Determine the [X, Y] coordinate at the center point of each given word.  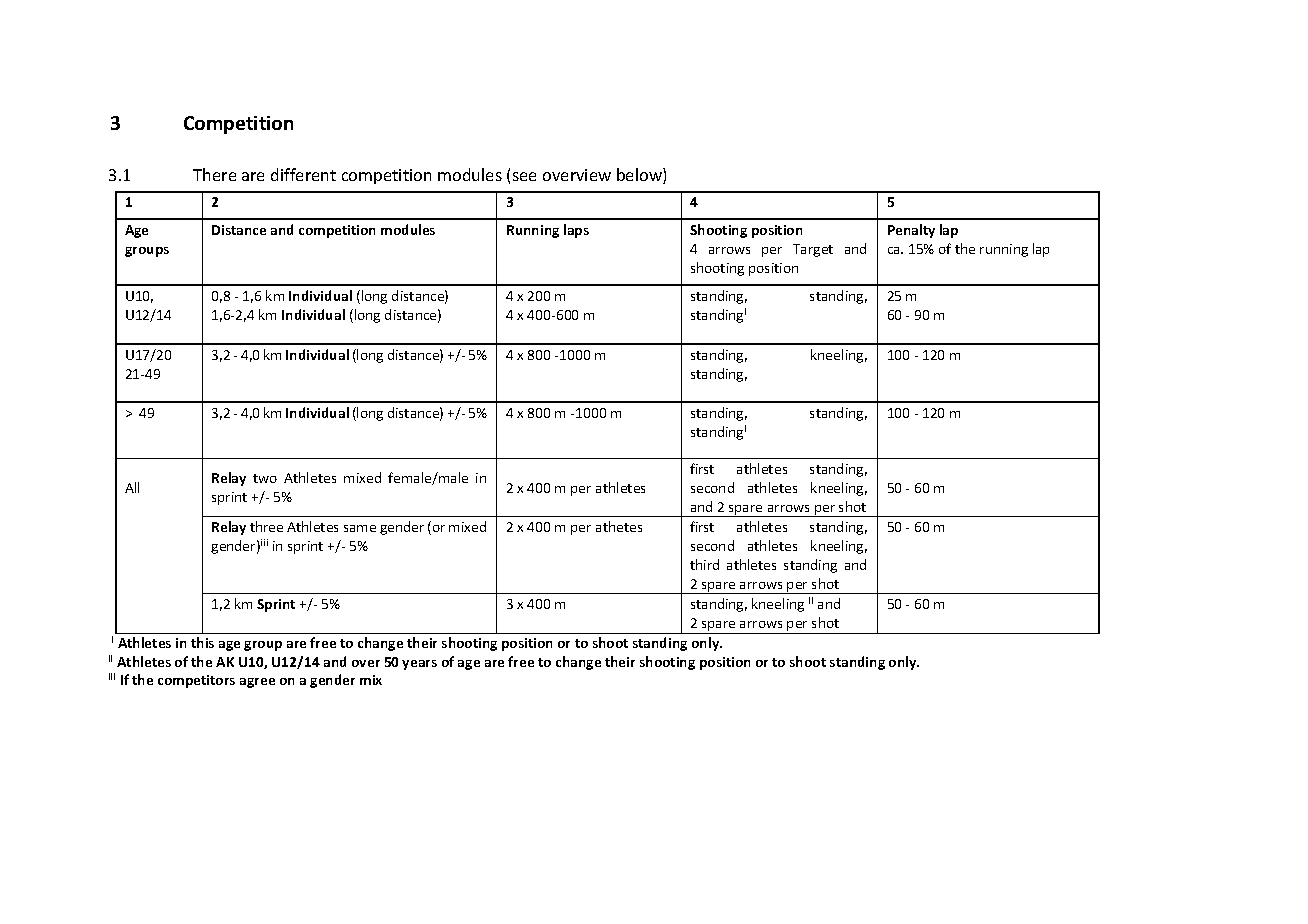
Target [813, 250]
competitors [196, 681]
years [419, 665]
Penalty [911, 231]
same [360, 528]
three [266, 526]
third [704, 564]
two [265, 478]
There [214, 174]
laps [576, 231]
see [524, 176]
